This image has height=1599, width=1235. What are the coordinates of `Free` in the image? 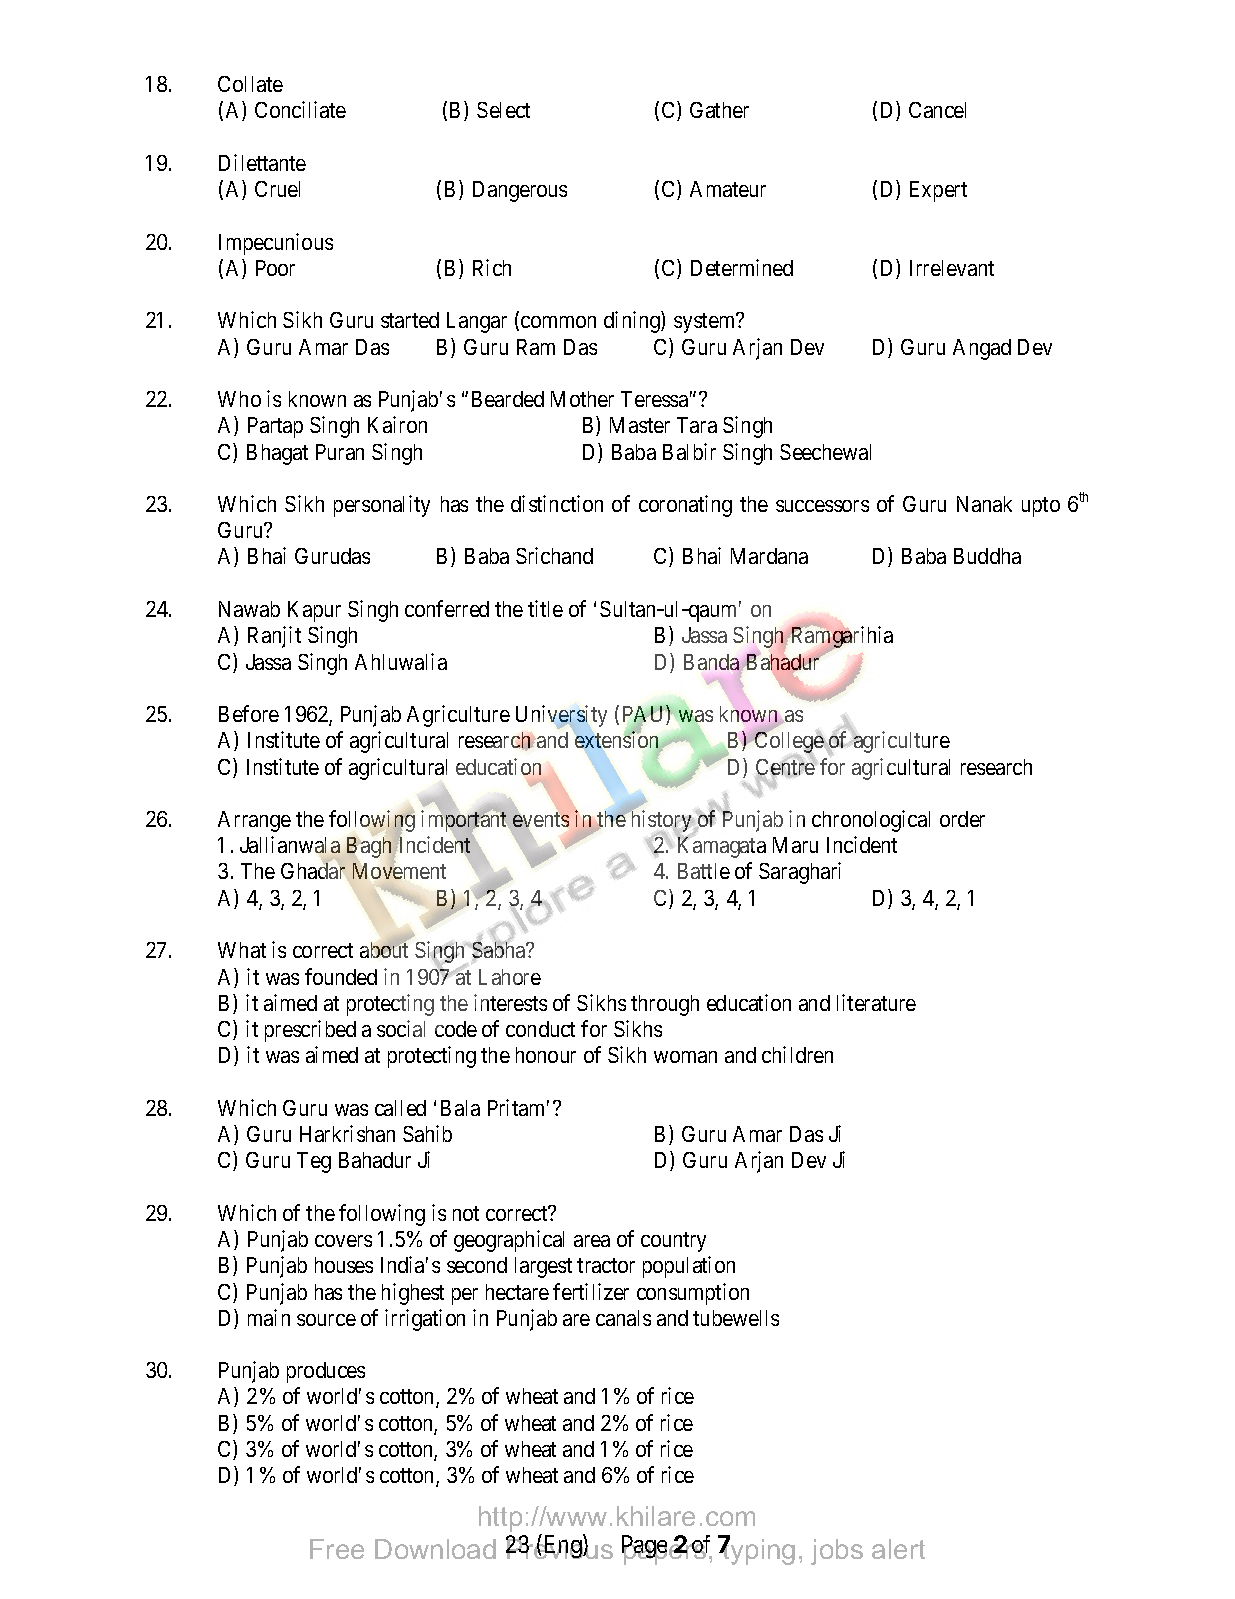 It's located at (337, 1549).
